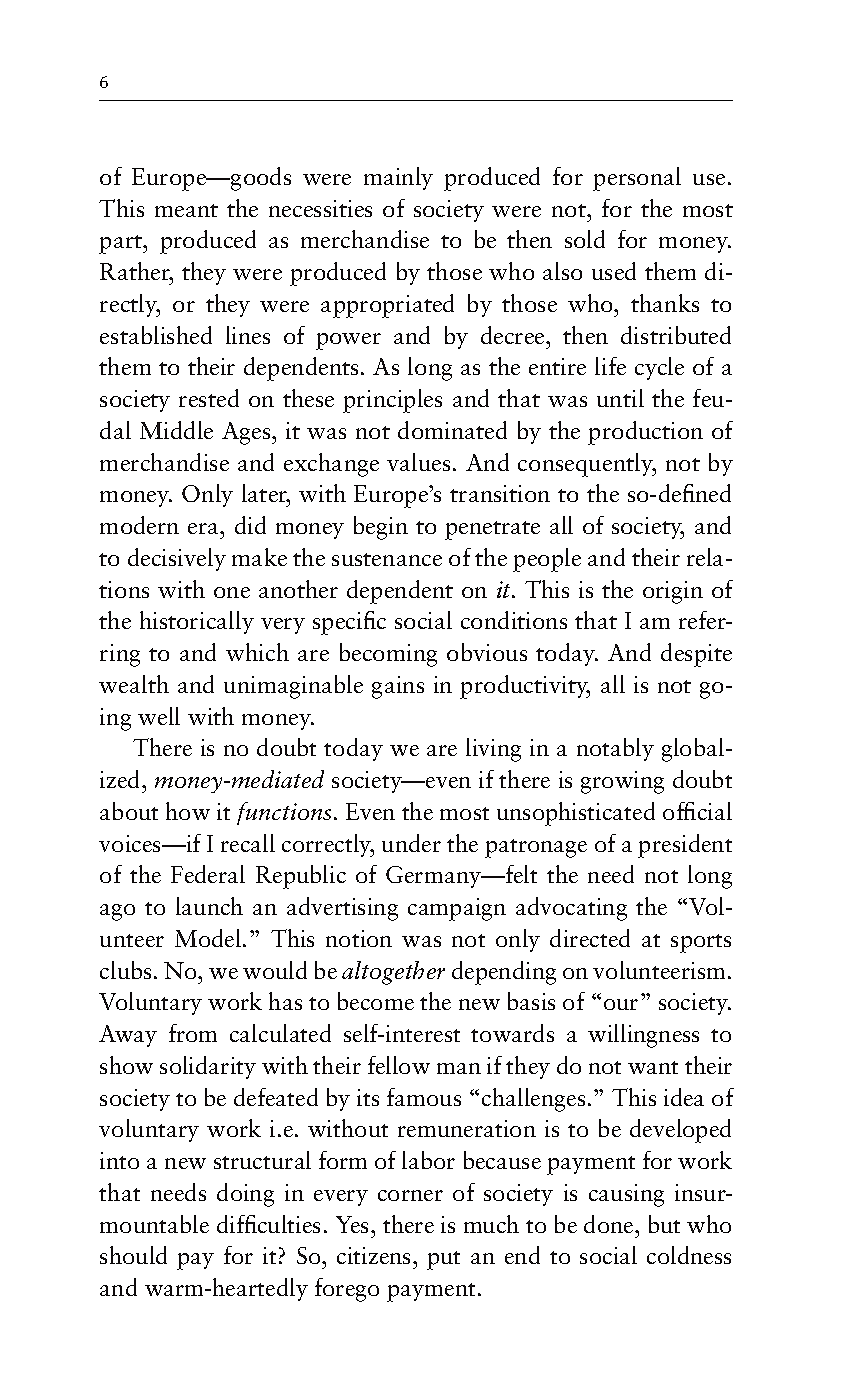 This screenshot has height=1400, width=853. What do you see at coordinates (133, 1255) in the screenshot?
I see `should` at bounding box center [133, 1255].
